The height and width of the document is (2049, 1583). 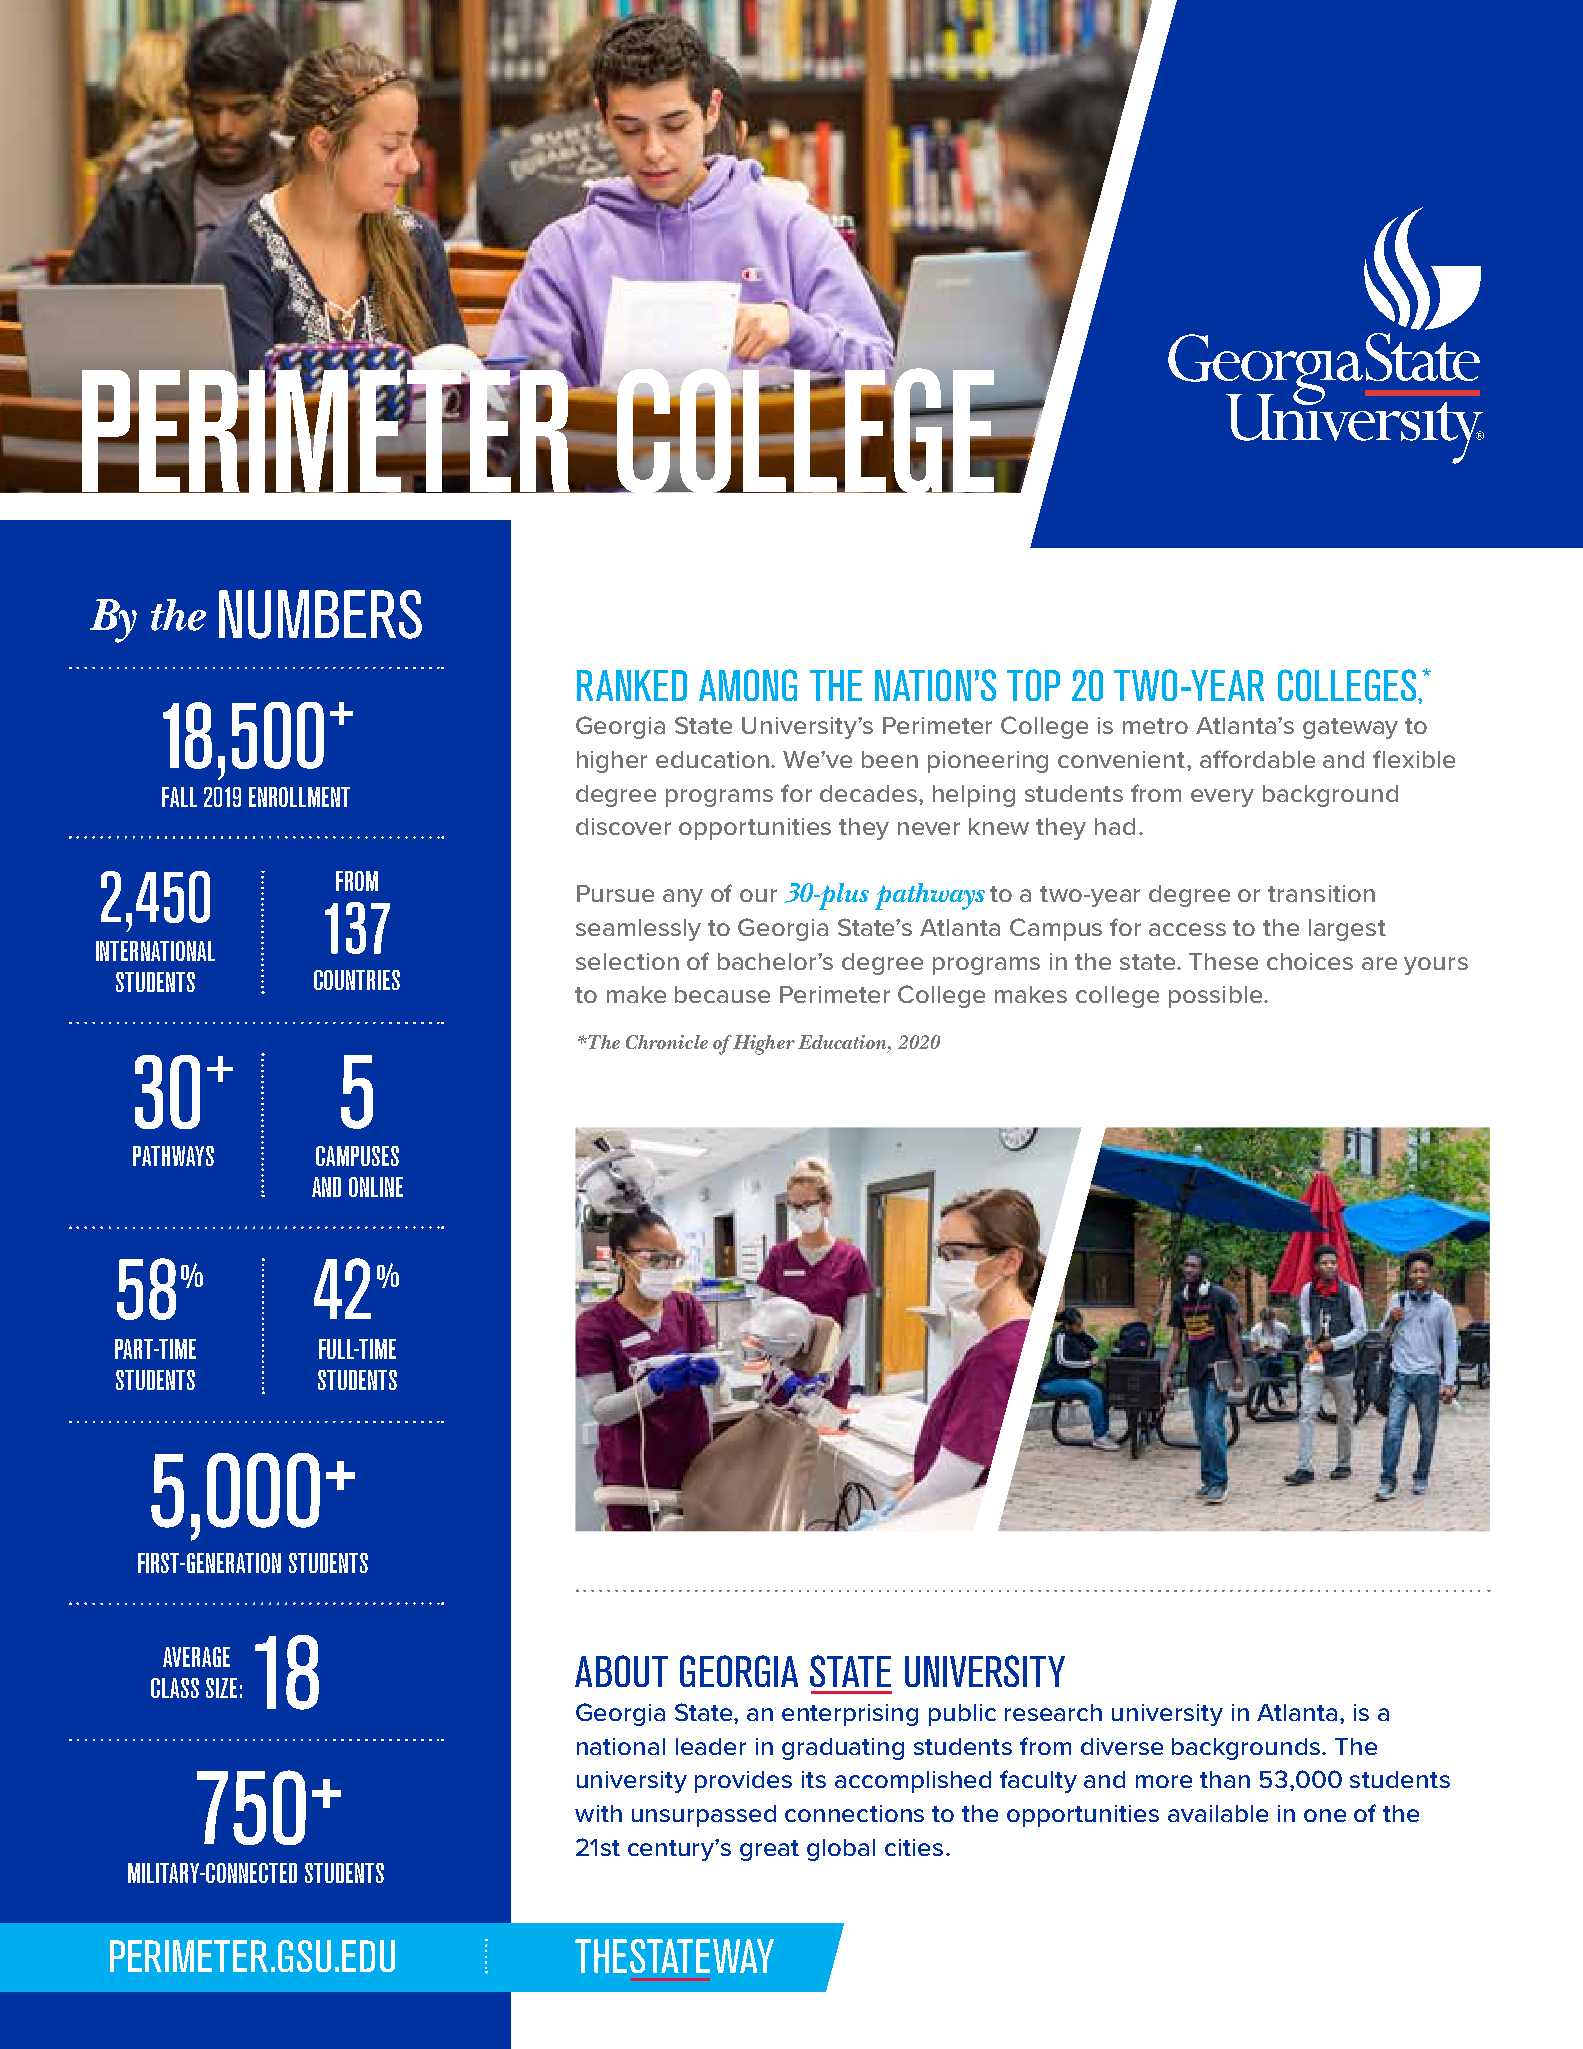 What do you see at coordinates (748, 685) in the document?
I see `AMONG` at bounding box center [748, 685].
